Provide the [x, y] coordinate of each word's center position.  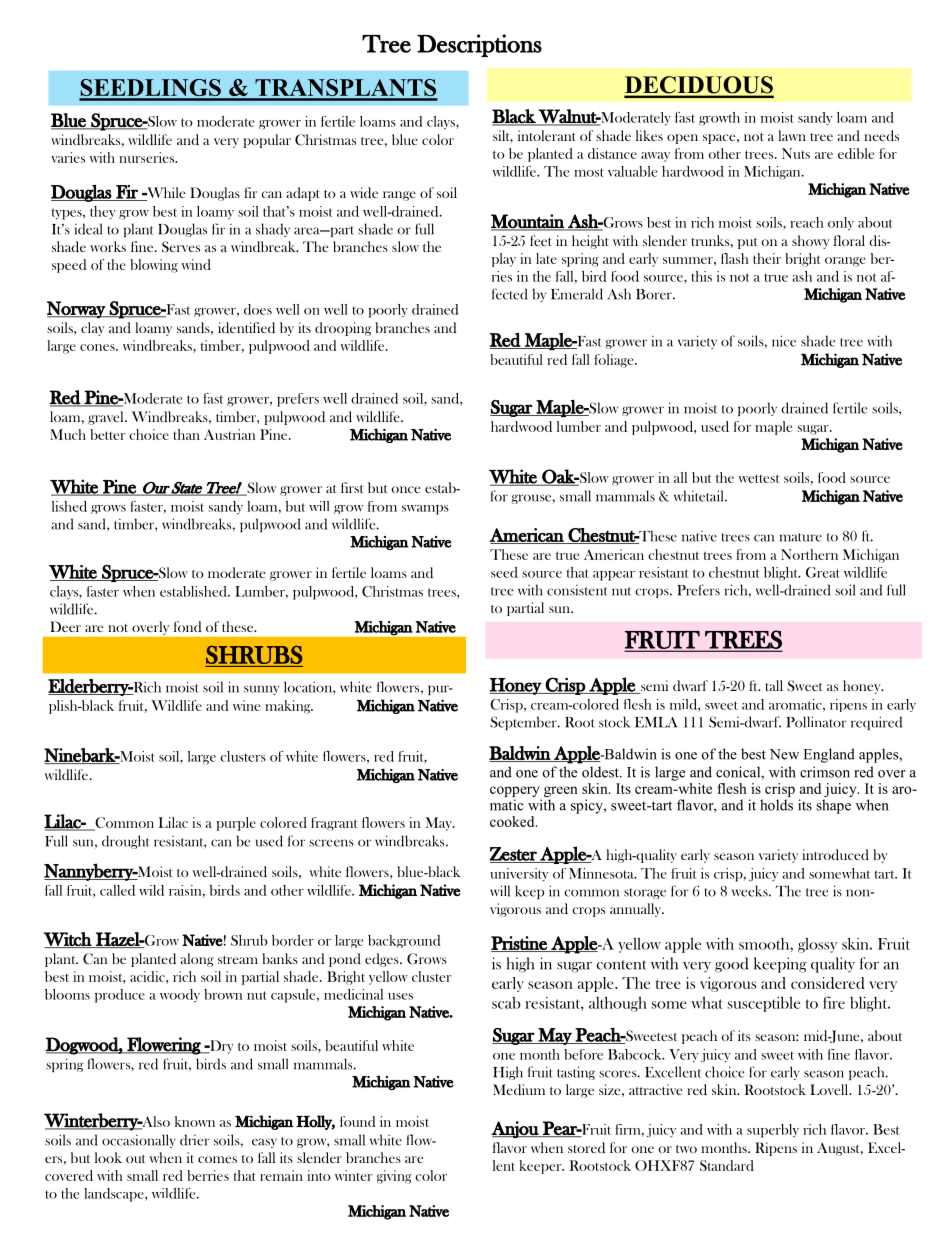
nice [784, 341]
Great [823, 572]
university [519, 875]
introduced [835, 854]
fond [188, 626]
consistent [577, 590]
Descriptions [479, 45]
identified [246, 327]
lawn [792, 135]
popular [267, 141]
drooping [343, 329]
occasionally [139, 1141]
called [117, 890]
